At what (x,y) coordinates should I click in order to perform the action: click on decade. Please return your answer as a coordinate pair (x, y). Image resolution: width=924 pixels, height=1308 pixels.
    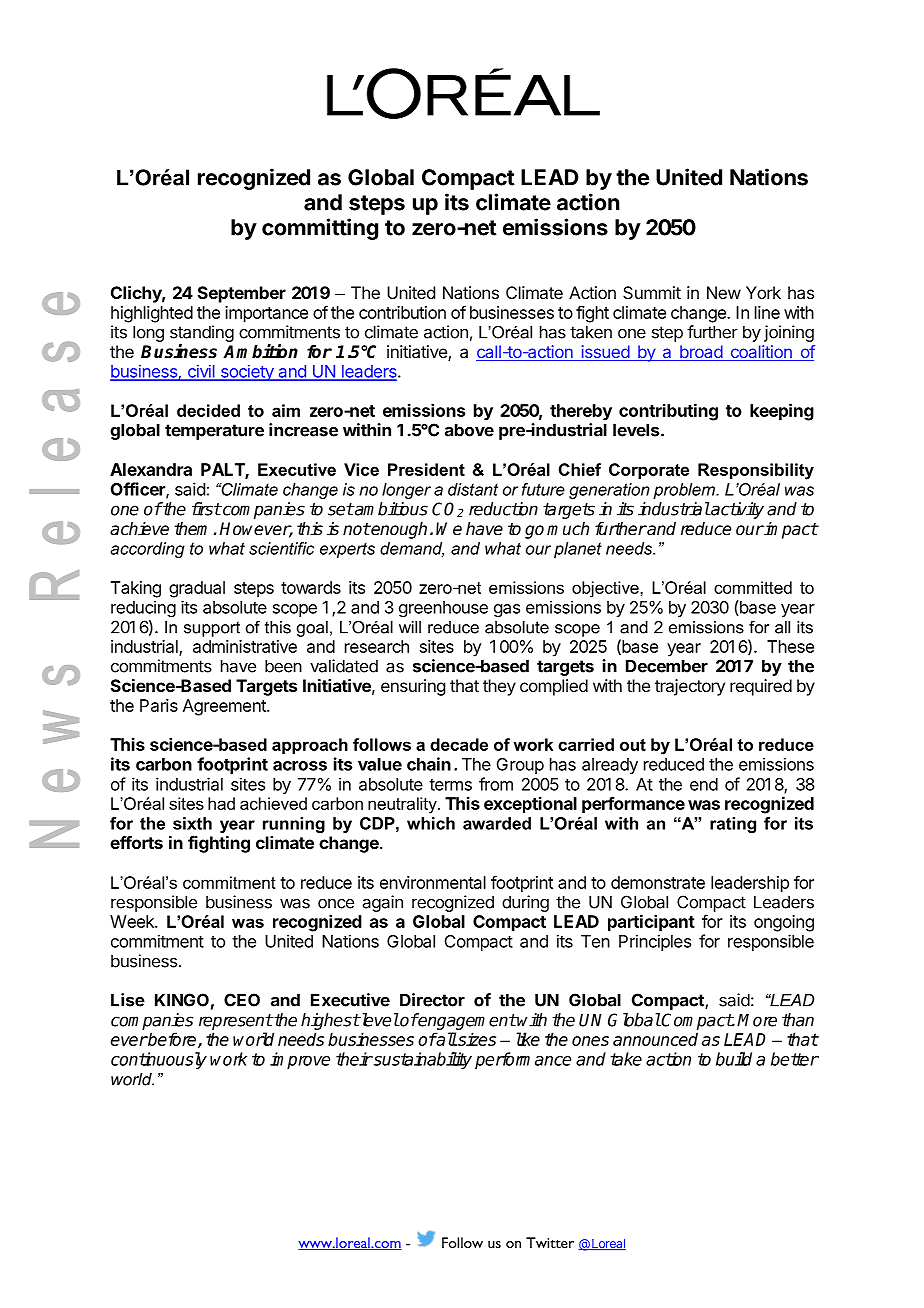
    Looking at the image, I should click on (459, 744).
